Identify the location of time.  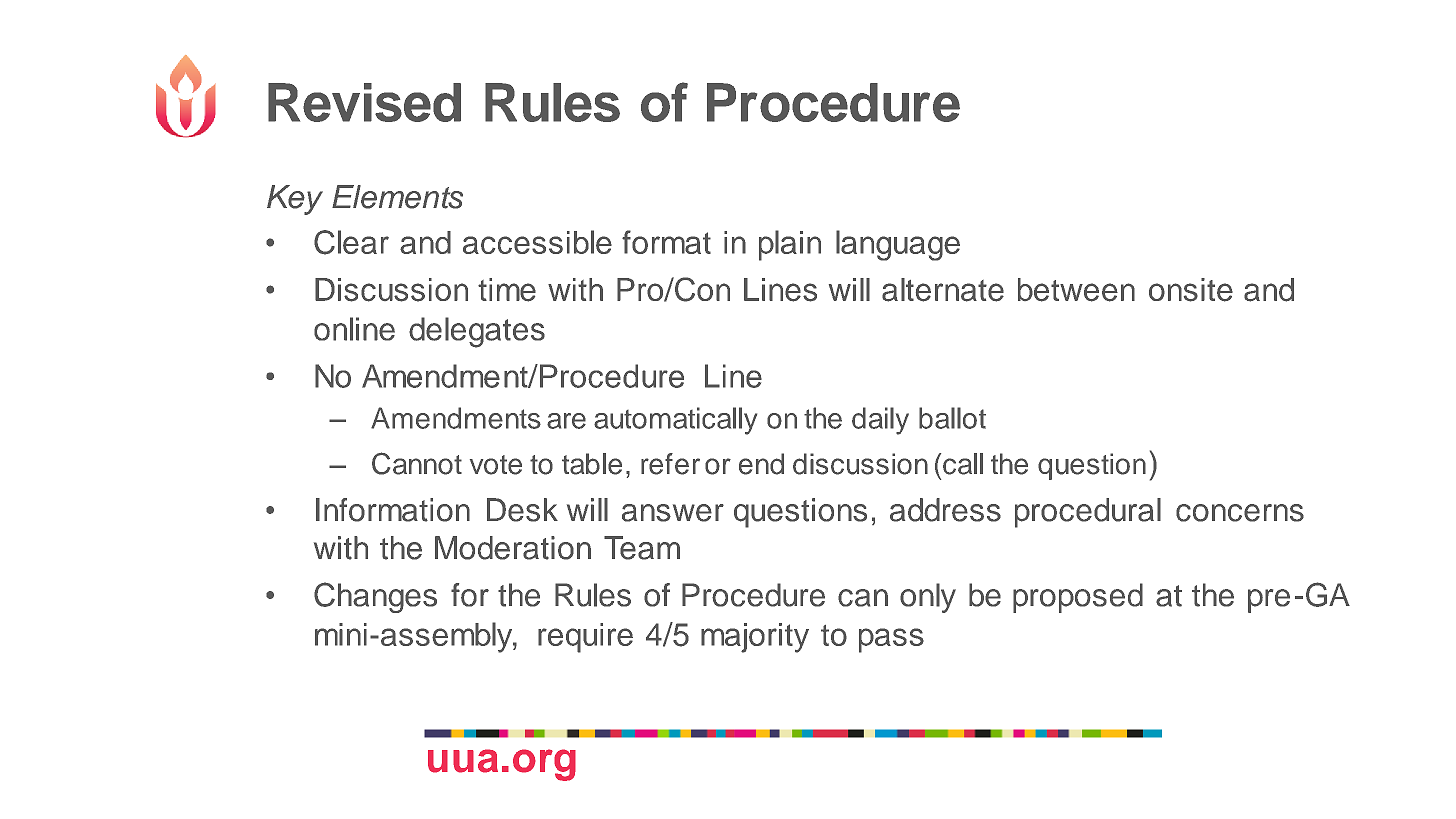
(507, 290).
